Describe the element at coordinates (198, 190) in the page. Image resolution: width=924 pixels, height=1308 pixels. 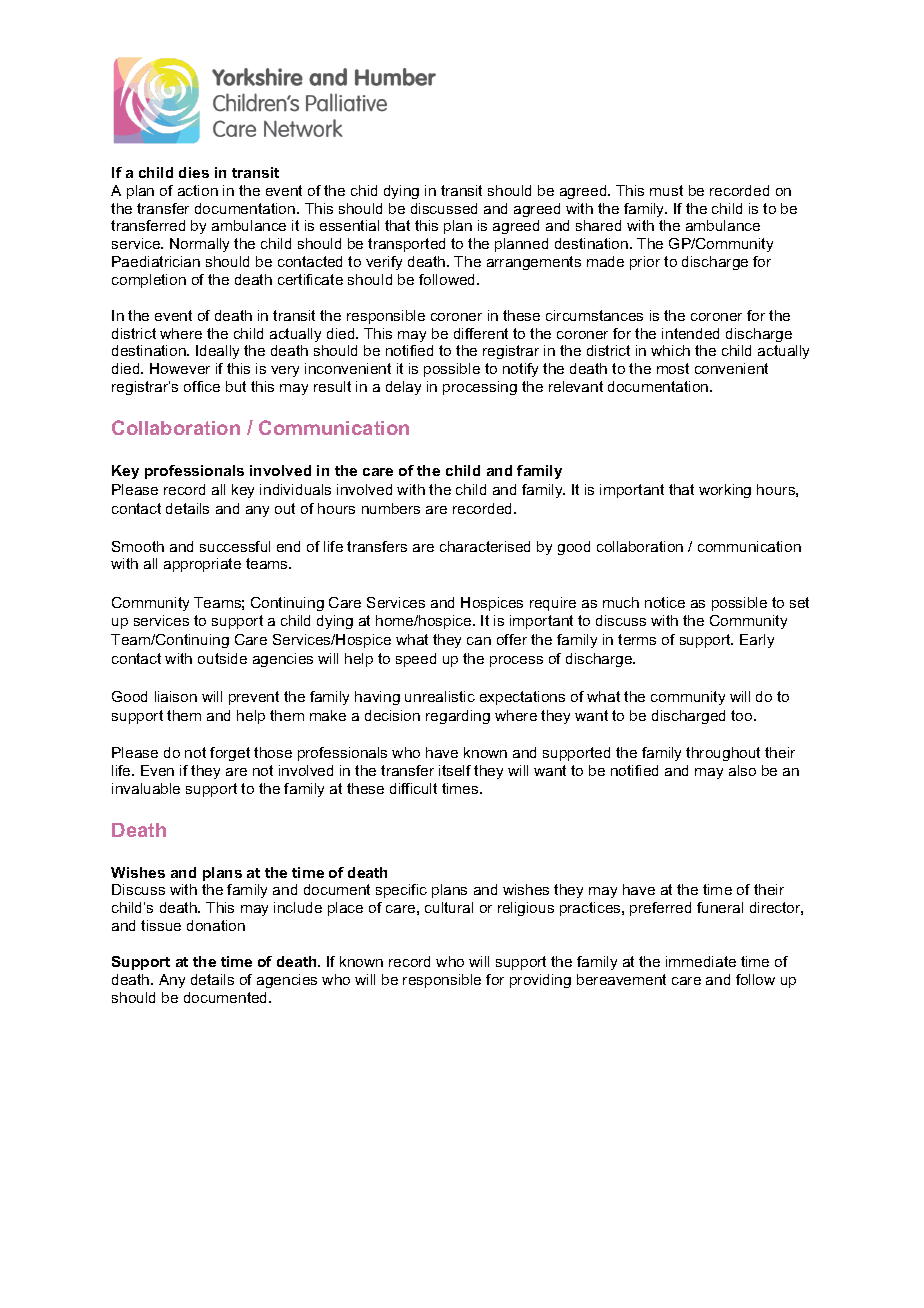
I see `action` at that location.
